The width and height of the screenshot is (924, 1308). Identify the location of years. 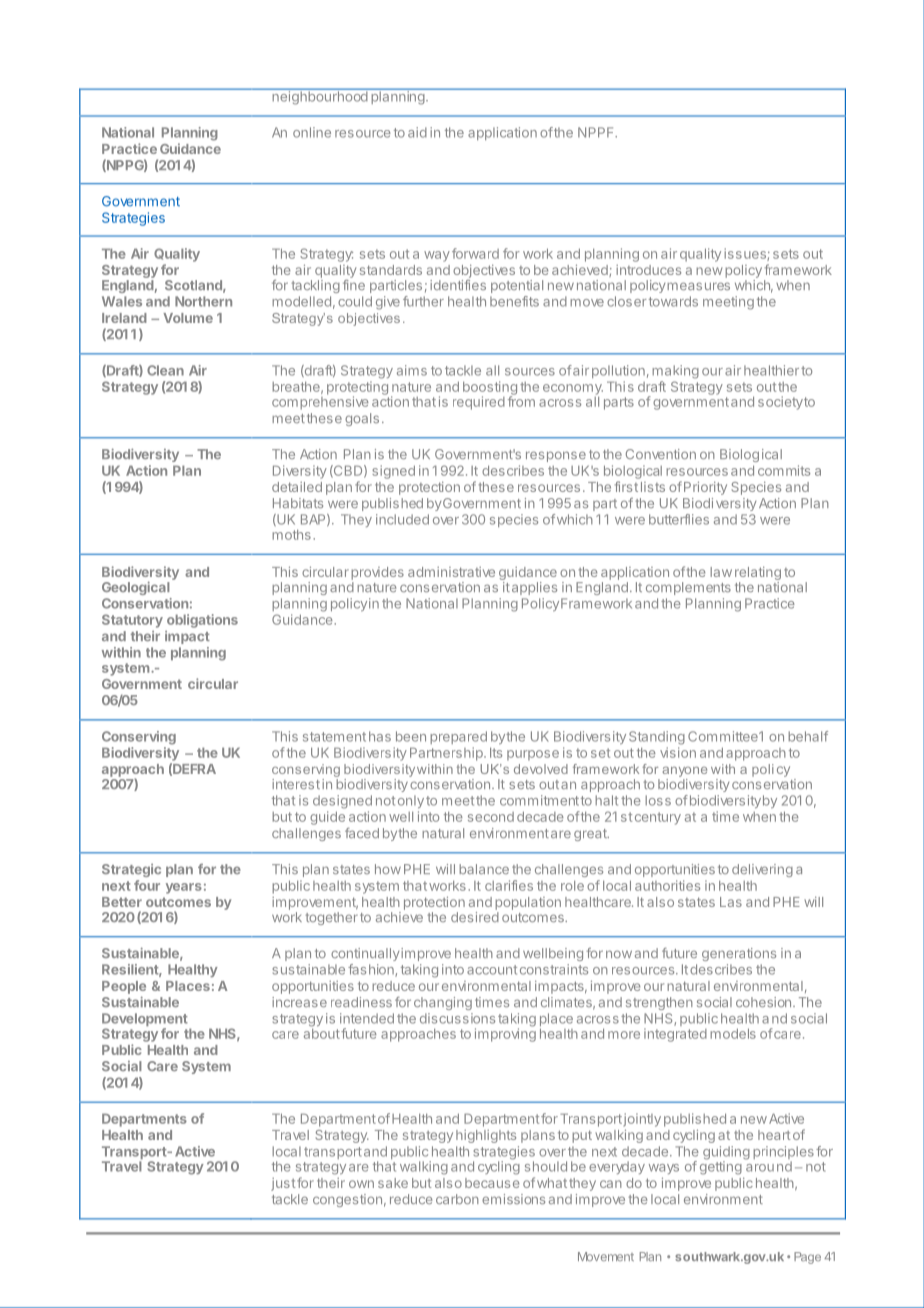
(184, 888).
